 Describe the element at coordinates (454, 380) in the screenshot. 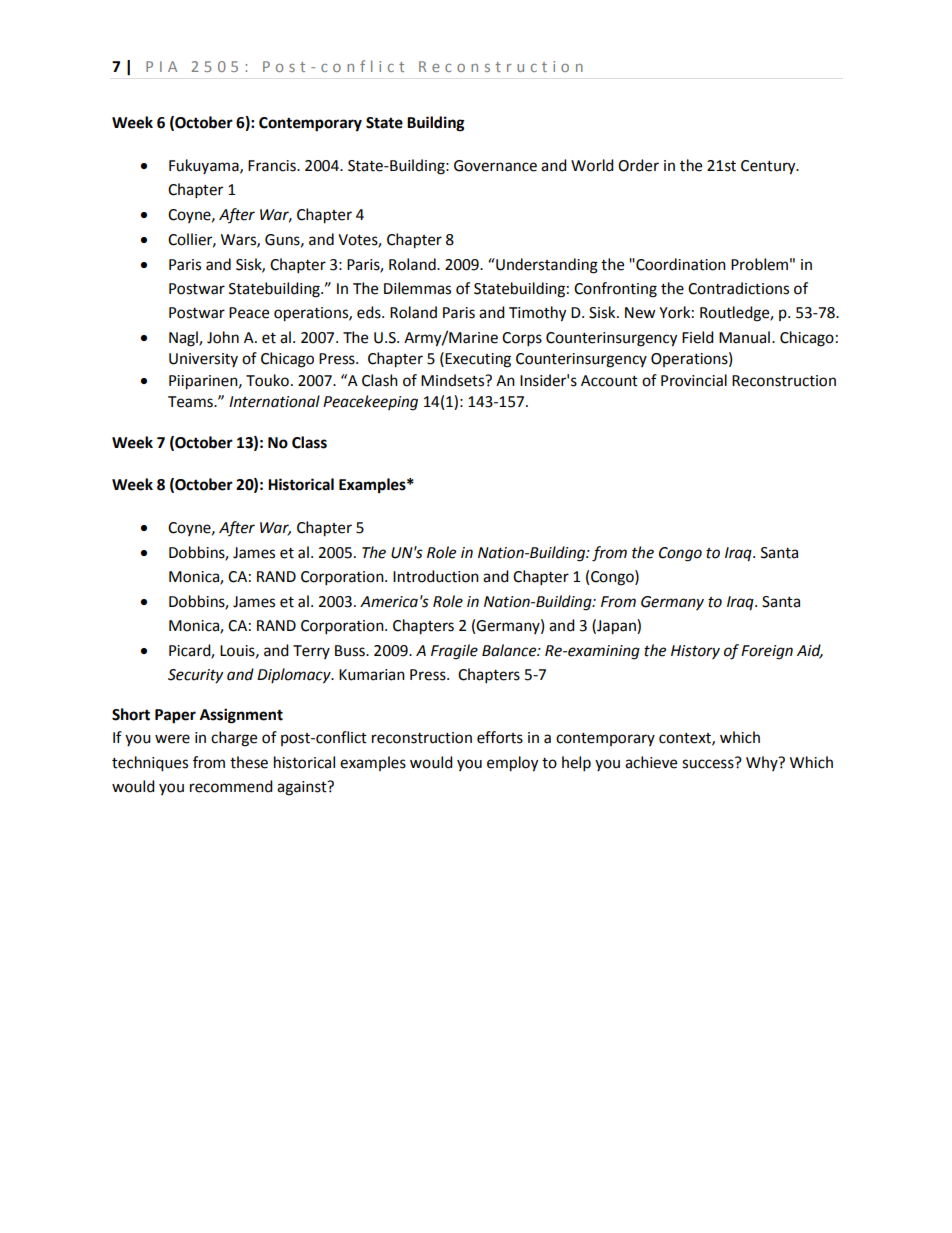

I see `Mindsets` at that location.
